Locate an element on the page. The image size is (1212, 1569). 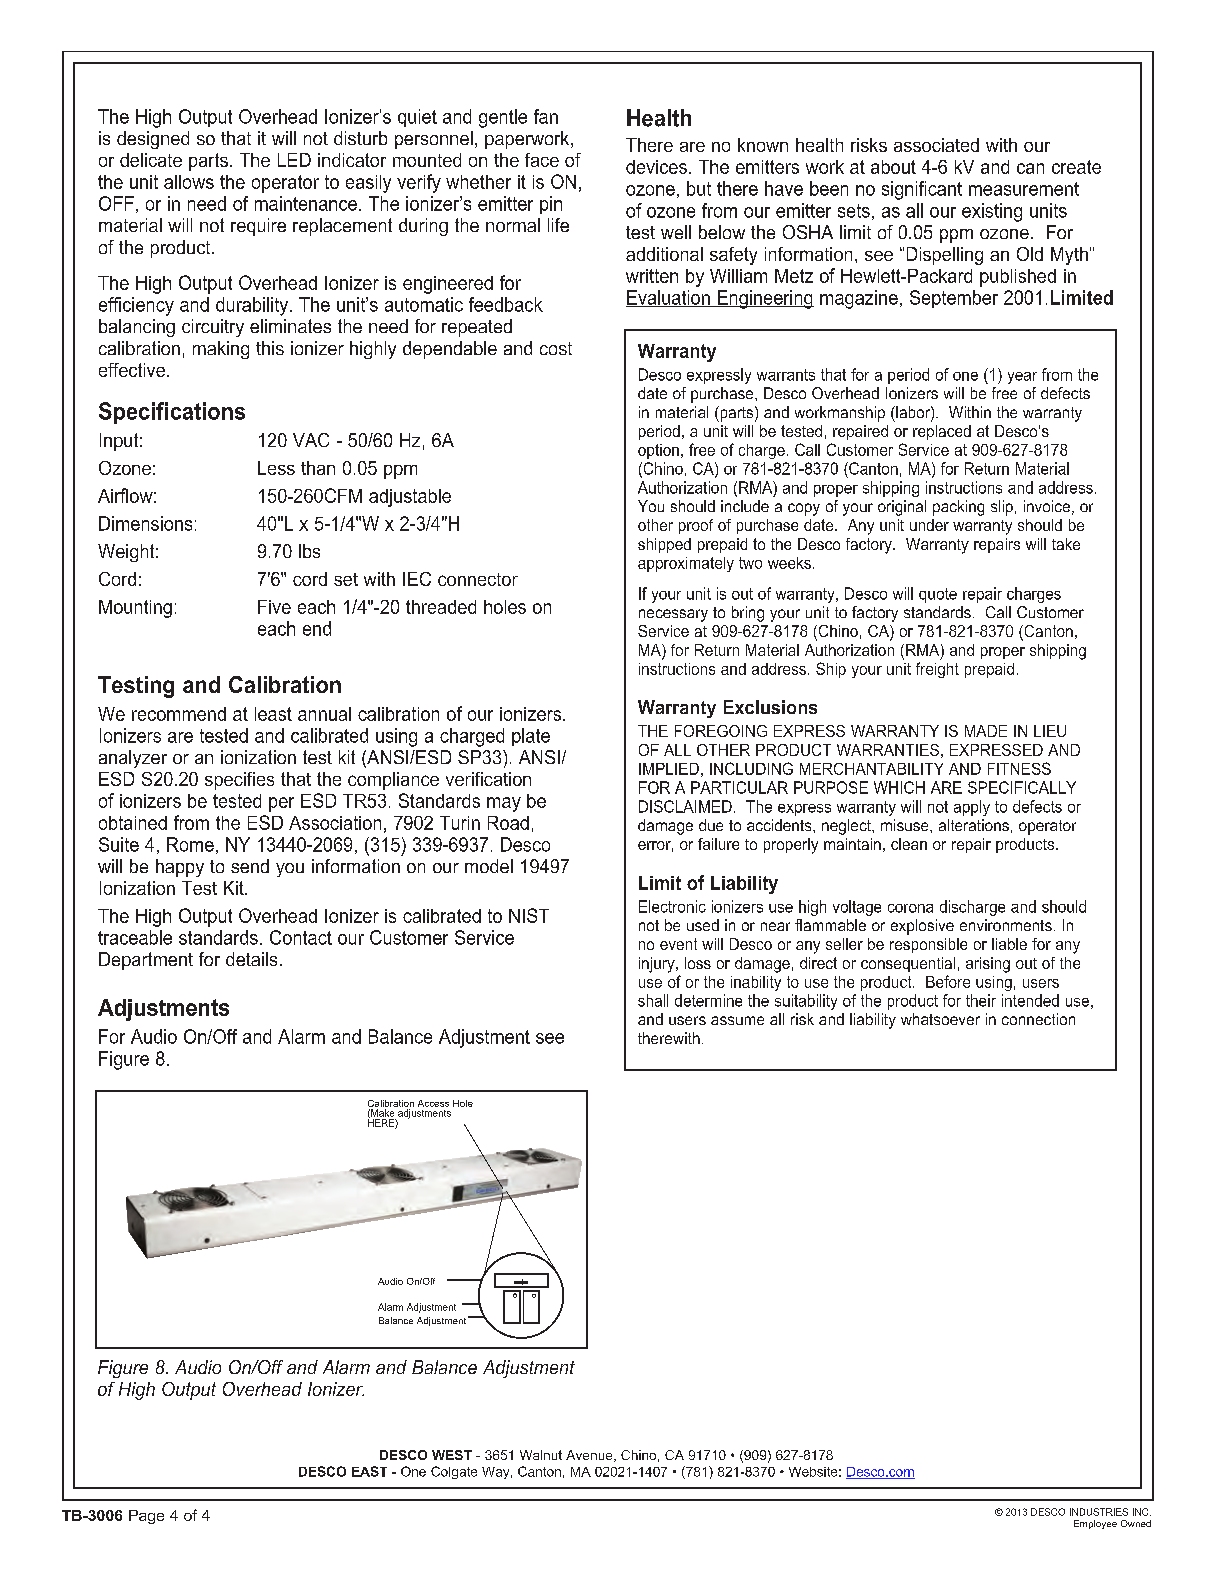
devices is located at coordinates (656, 167).
